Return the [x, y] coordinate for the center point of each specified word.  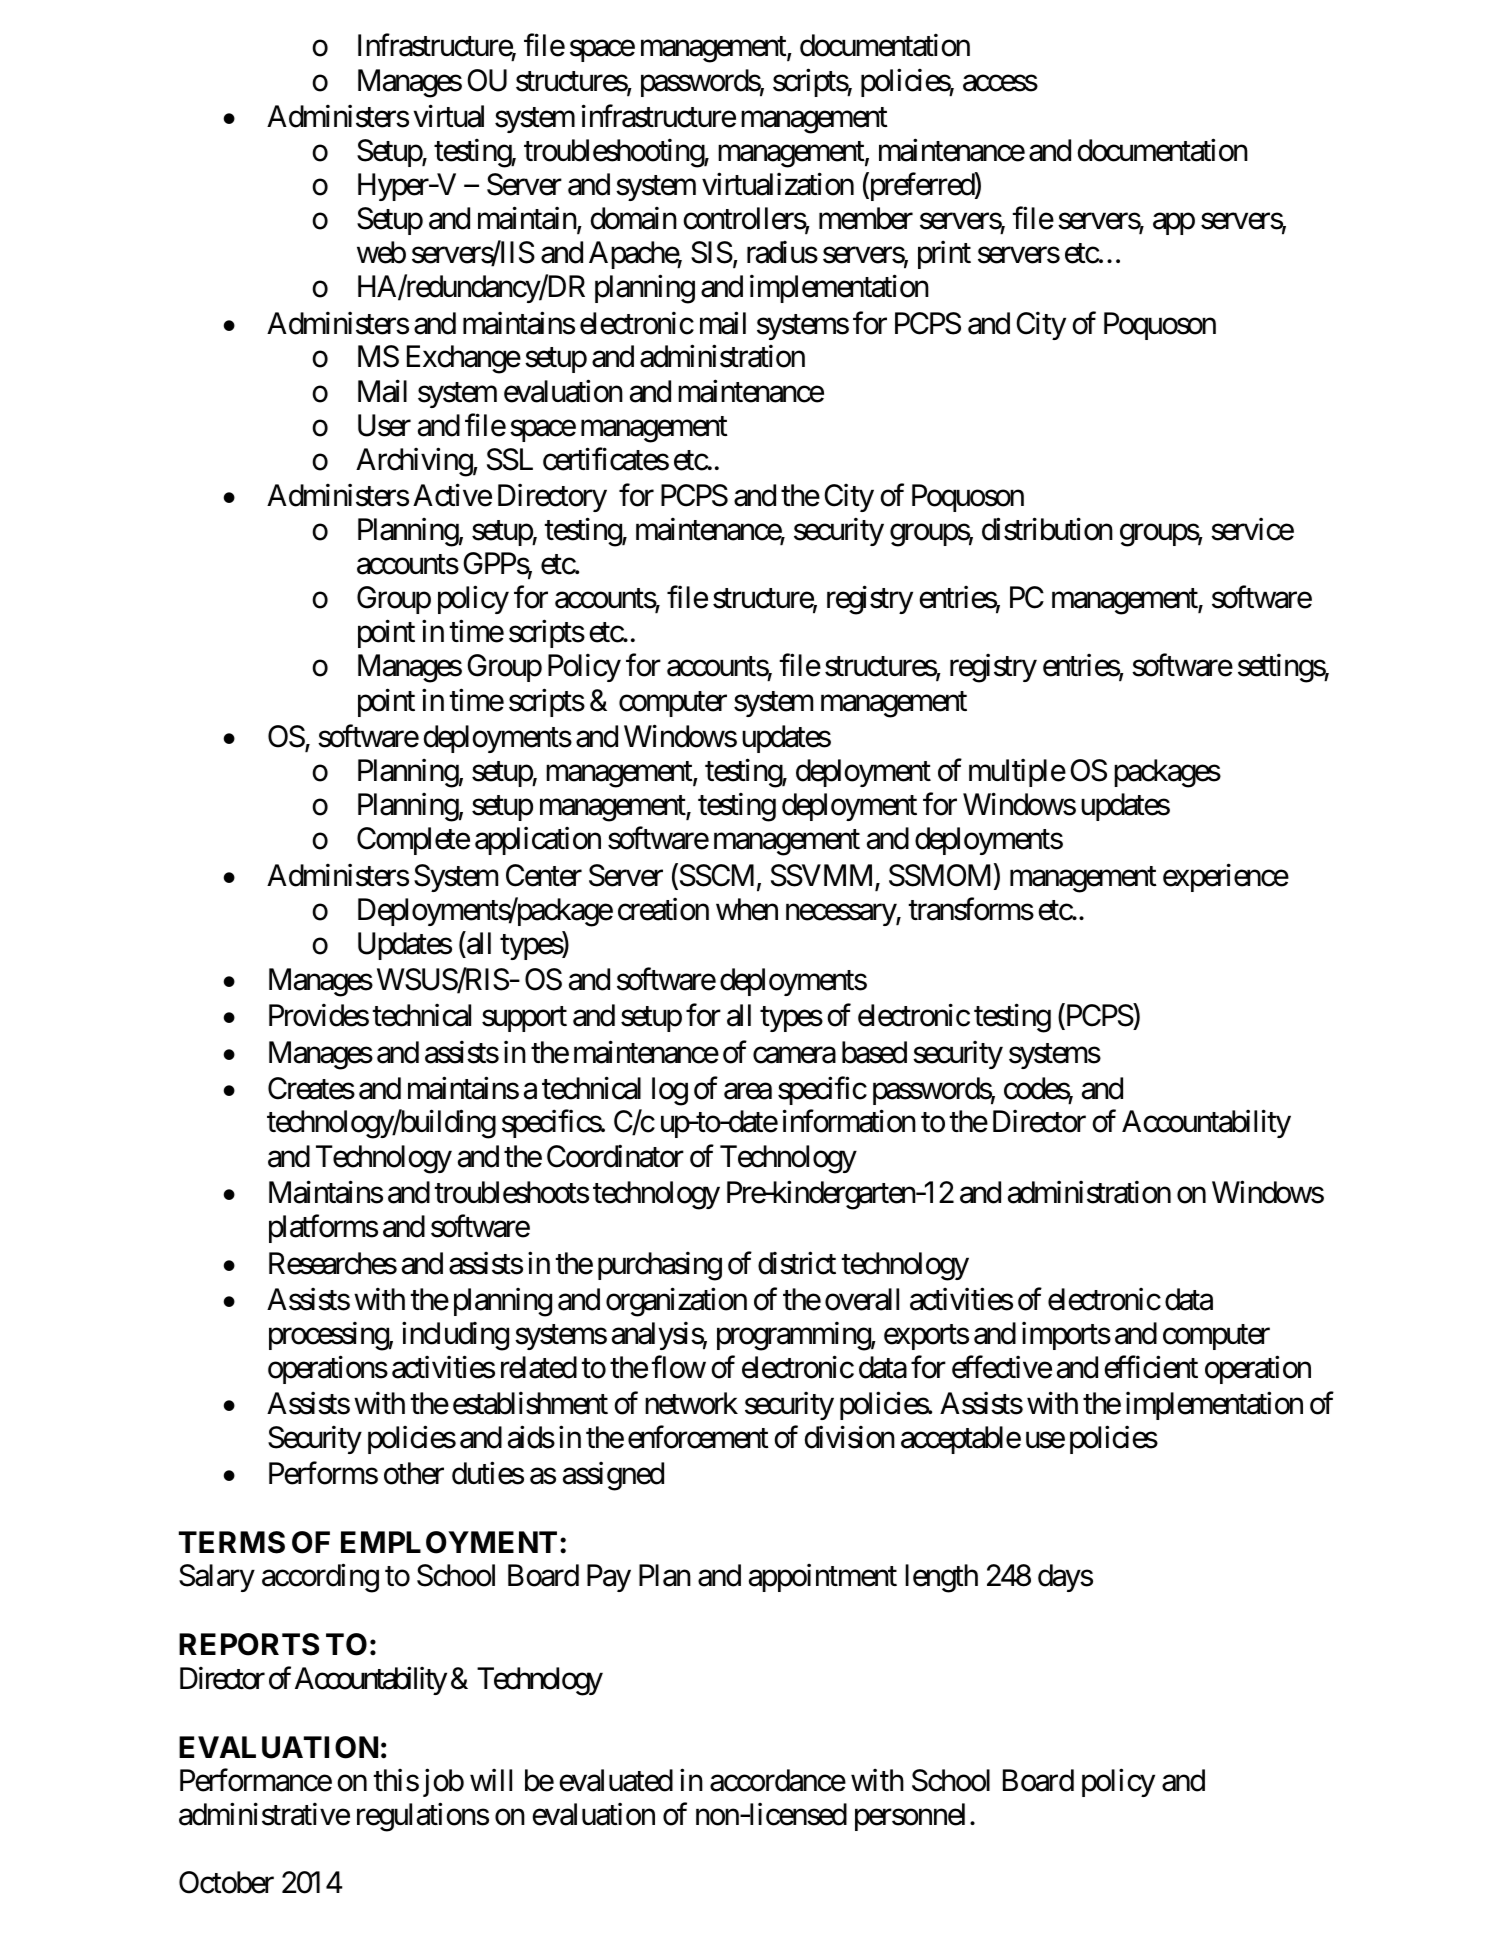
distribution [1047, 529]
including [455, 1336]
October [226, 1882]
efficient [1151, 1367]
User [384, 425]
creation [663, 909]
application [538, 841]
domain [634, 218]
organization [676, 1302]
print [944, 255]
